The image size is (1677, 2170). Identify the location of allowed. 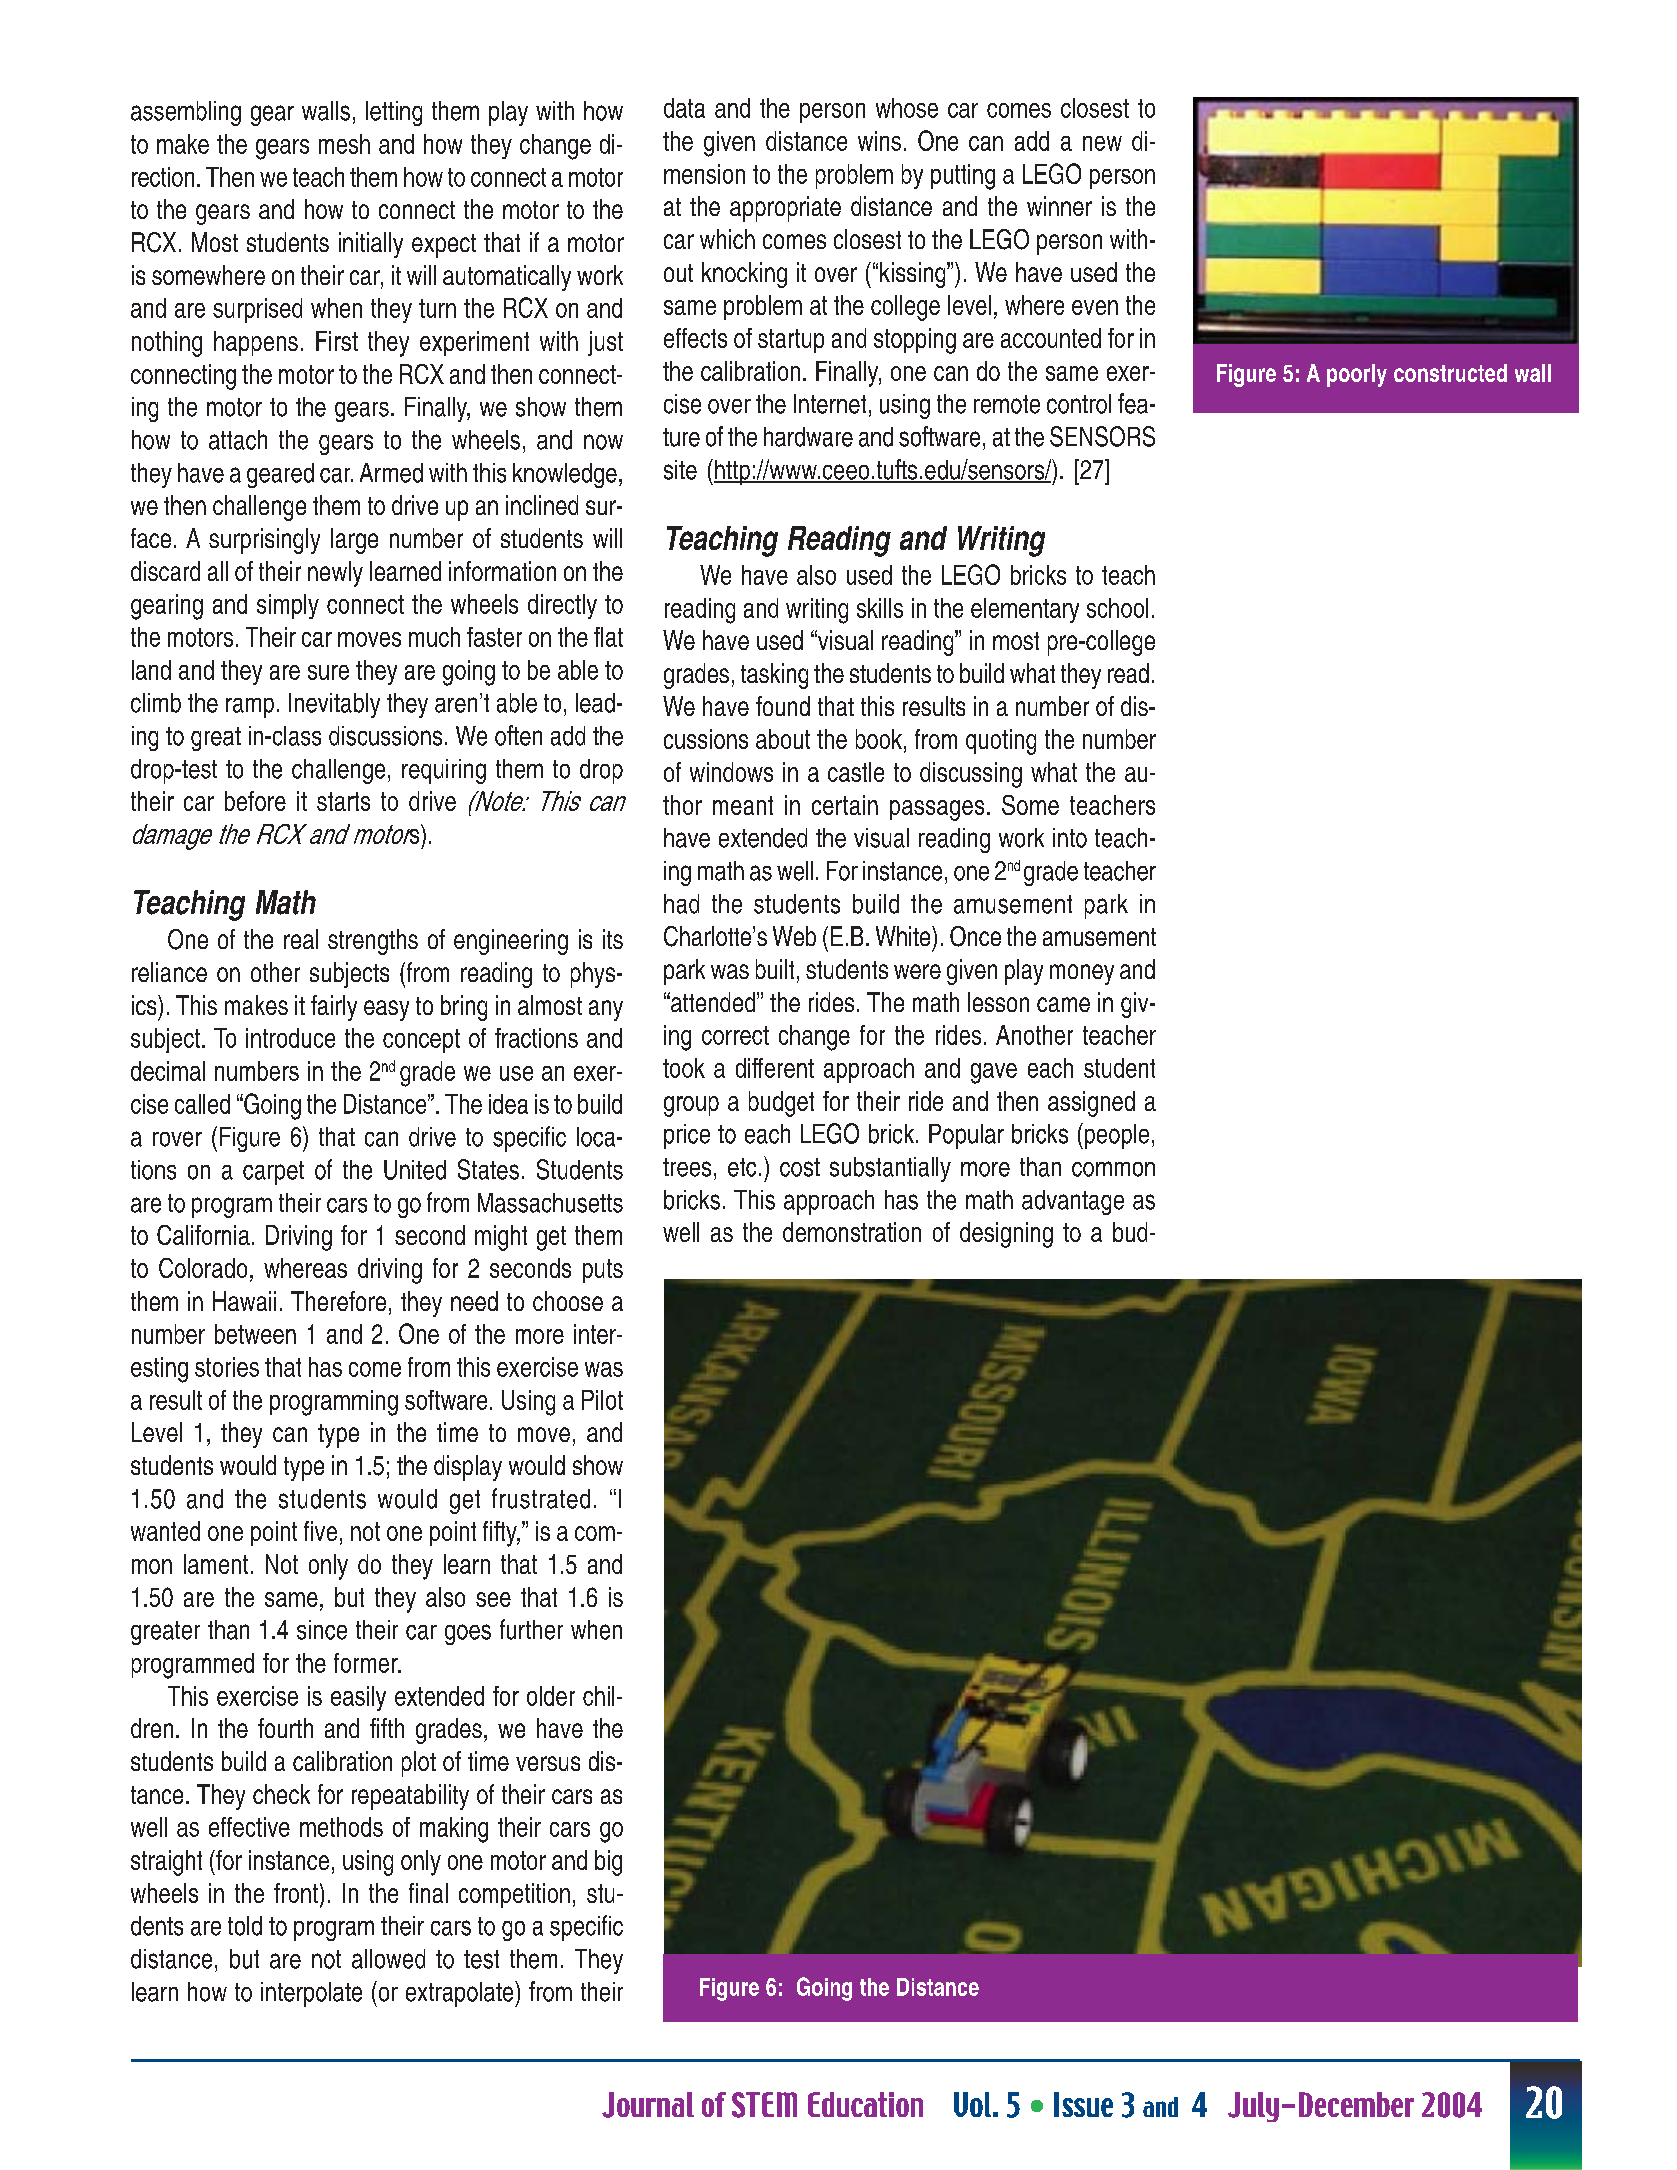
(388, 1959).
